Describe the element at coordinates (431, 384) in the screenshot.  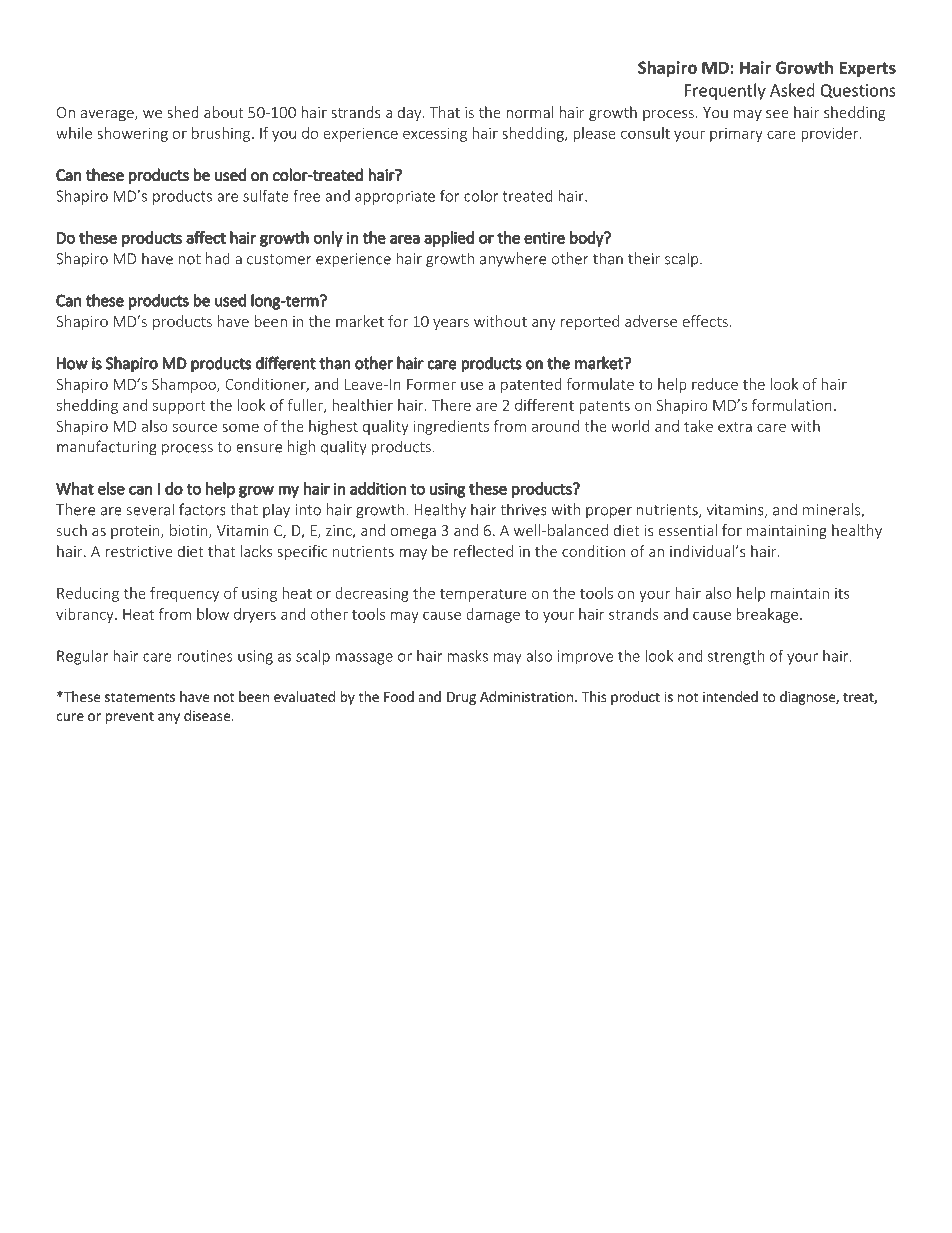
I see `Former` at that location.
